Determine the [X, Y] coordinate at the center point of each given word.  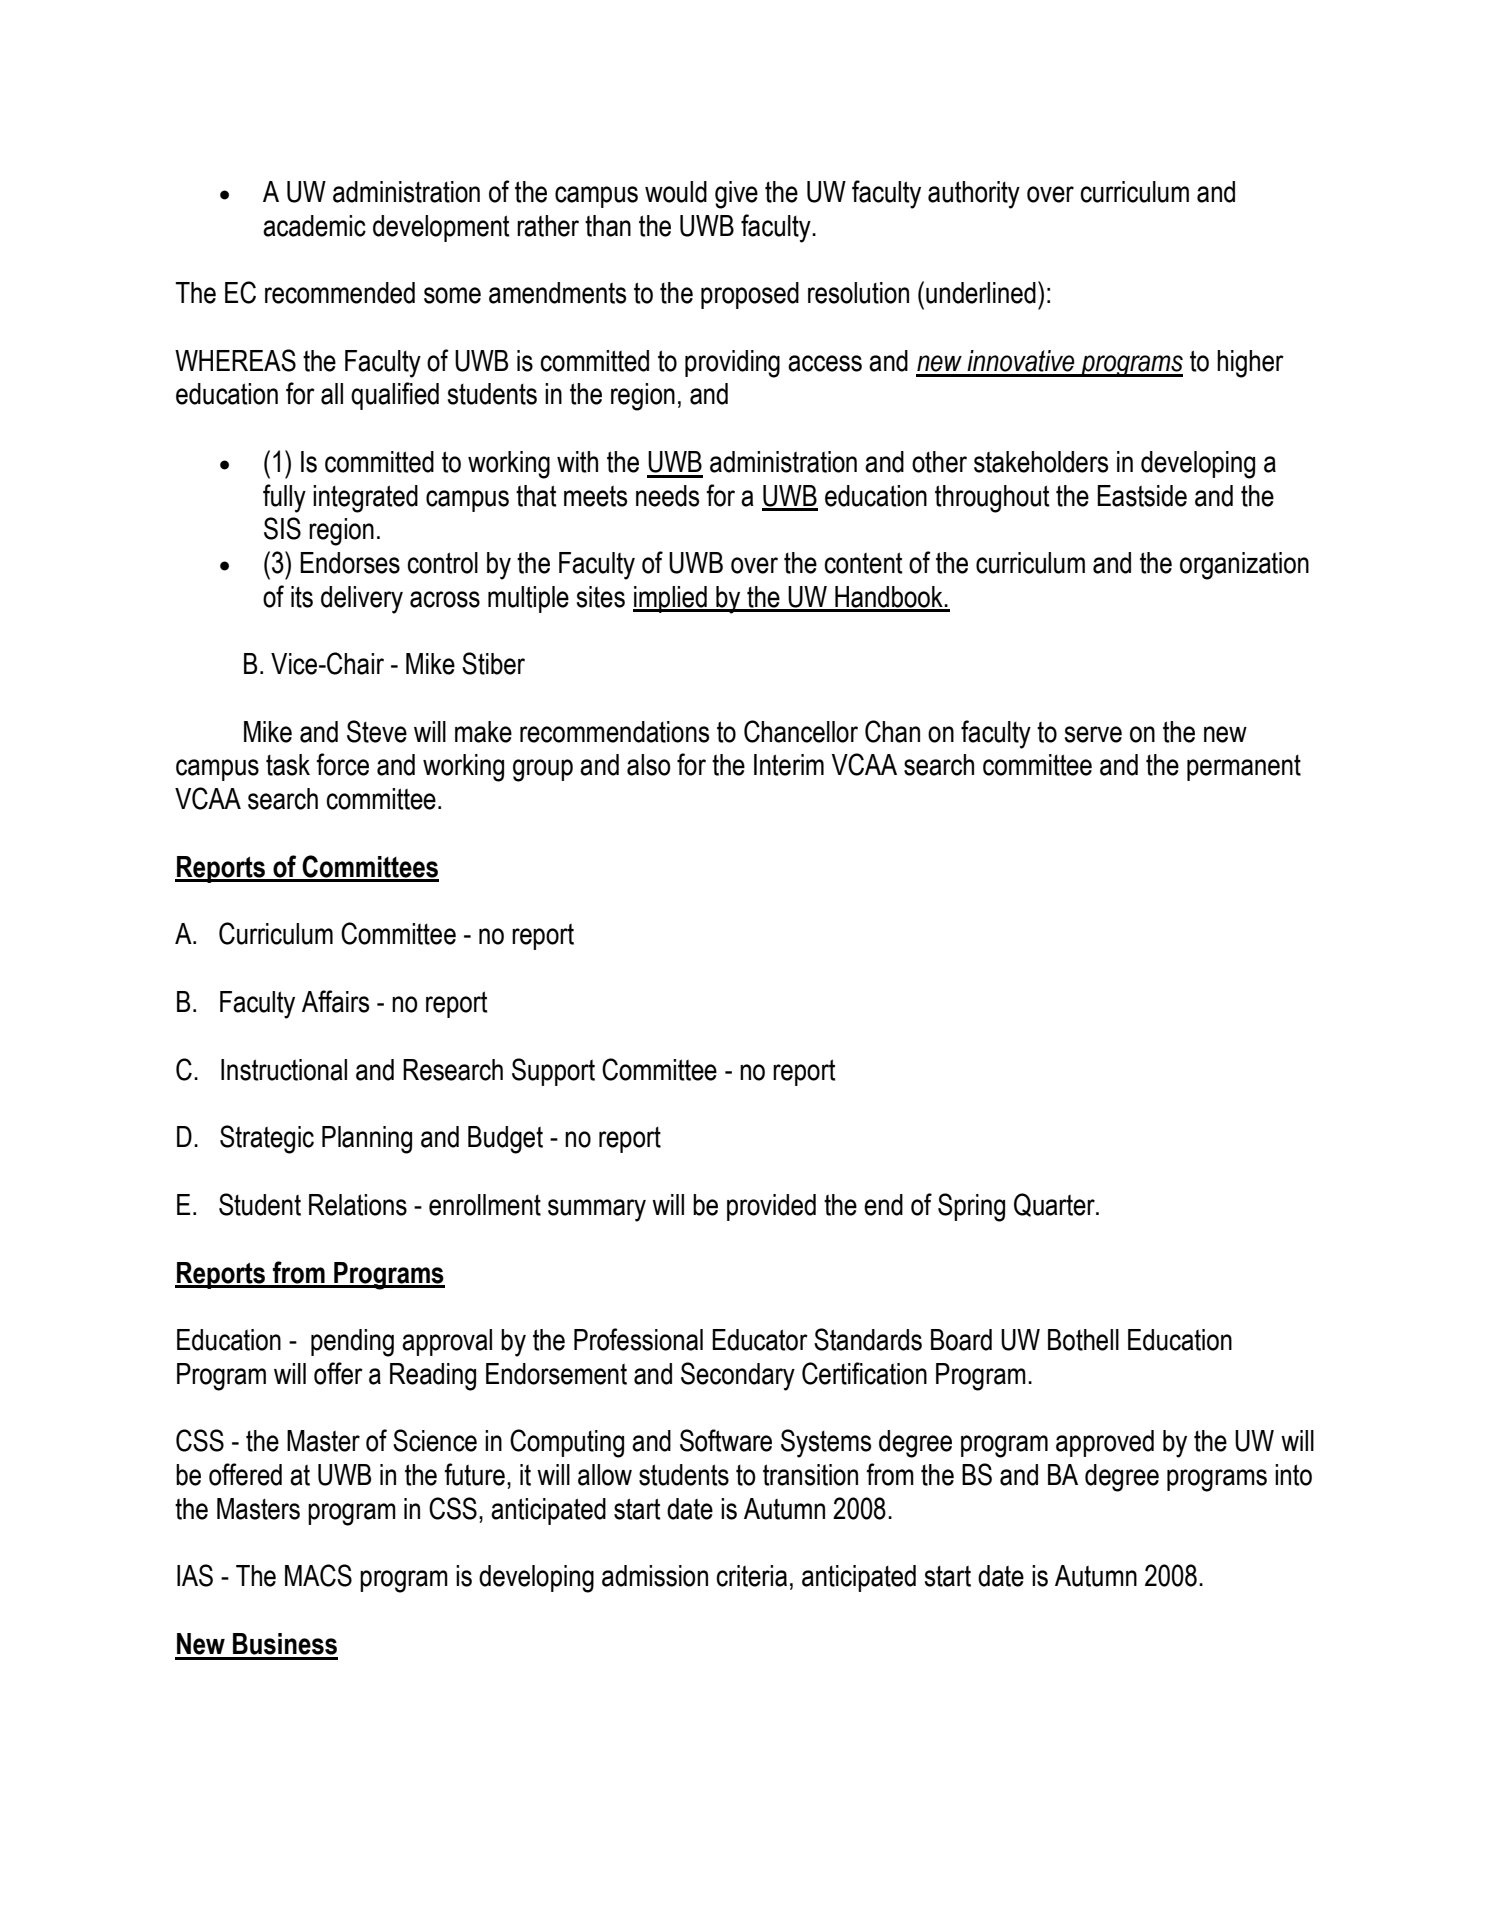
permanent [1244, 768]
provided [771, 1207]
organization [1244, 566]
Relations [358, 1205]
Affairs [335, 1001]
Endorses [350, 563]
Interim [789, 765]
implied [671, 599]
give [736, 195]
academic [314, 226]
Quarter [1055, 1205]
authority [974, 195]
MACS [318, 1575]
